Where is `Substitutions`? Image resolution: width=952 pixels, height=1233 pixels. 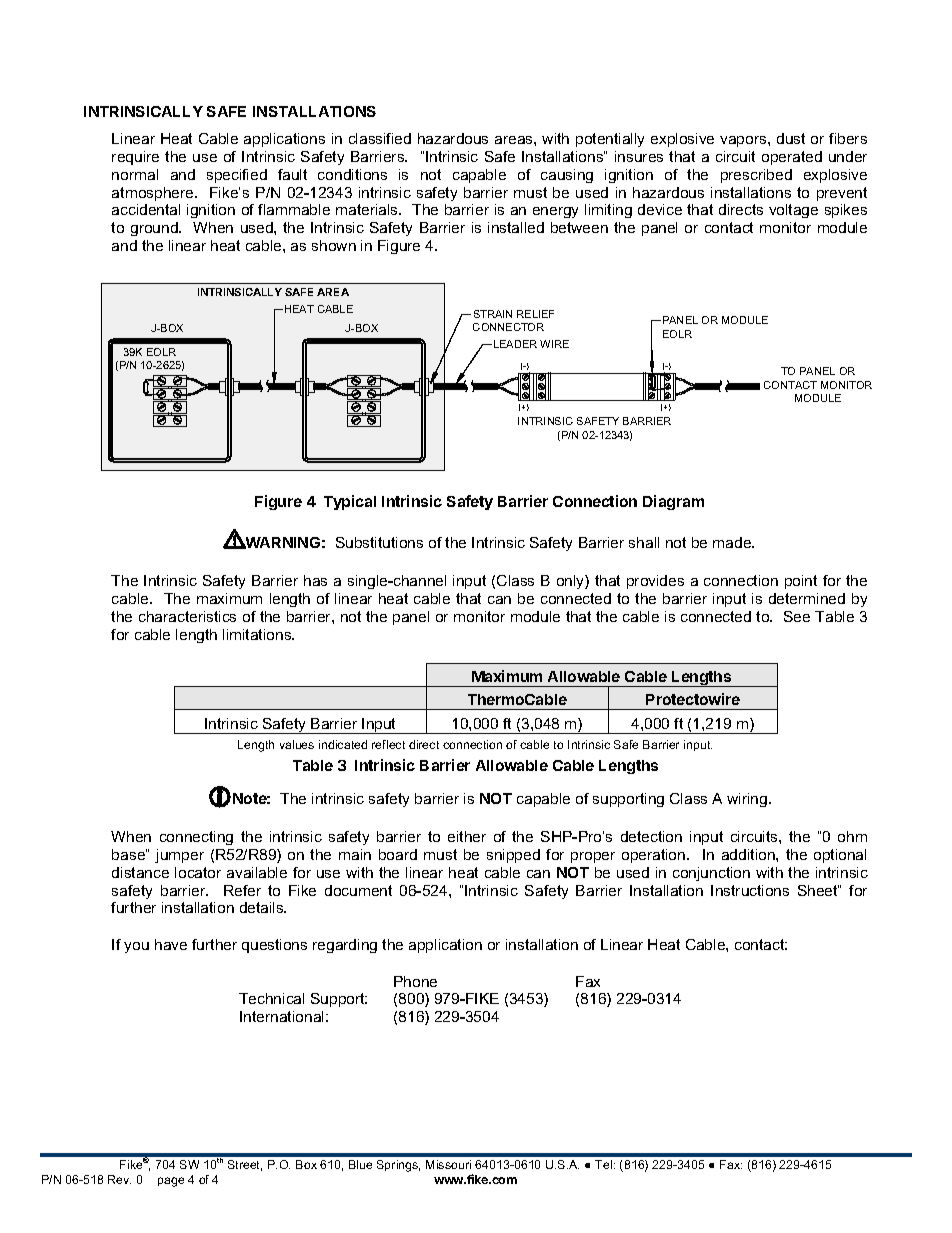 Substitutions is located at coordinates (379, 542).
